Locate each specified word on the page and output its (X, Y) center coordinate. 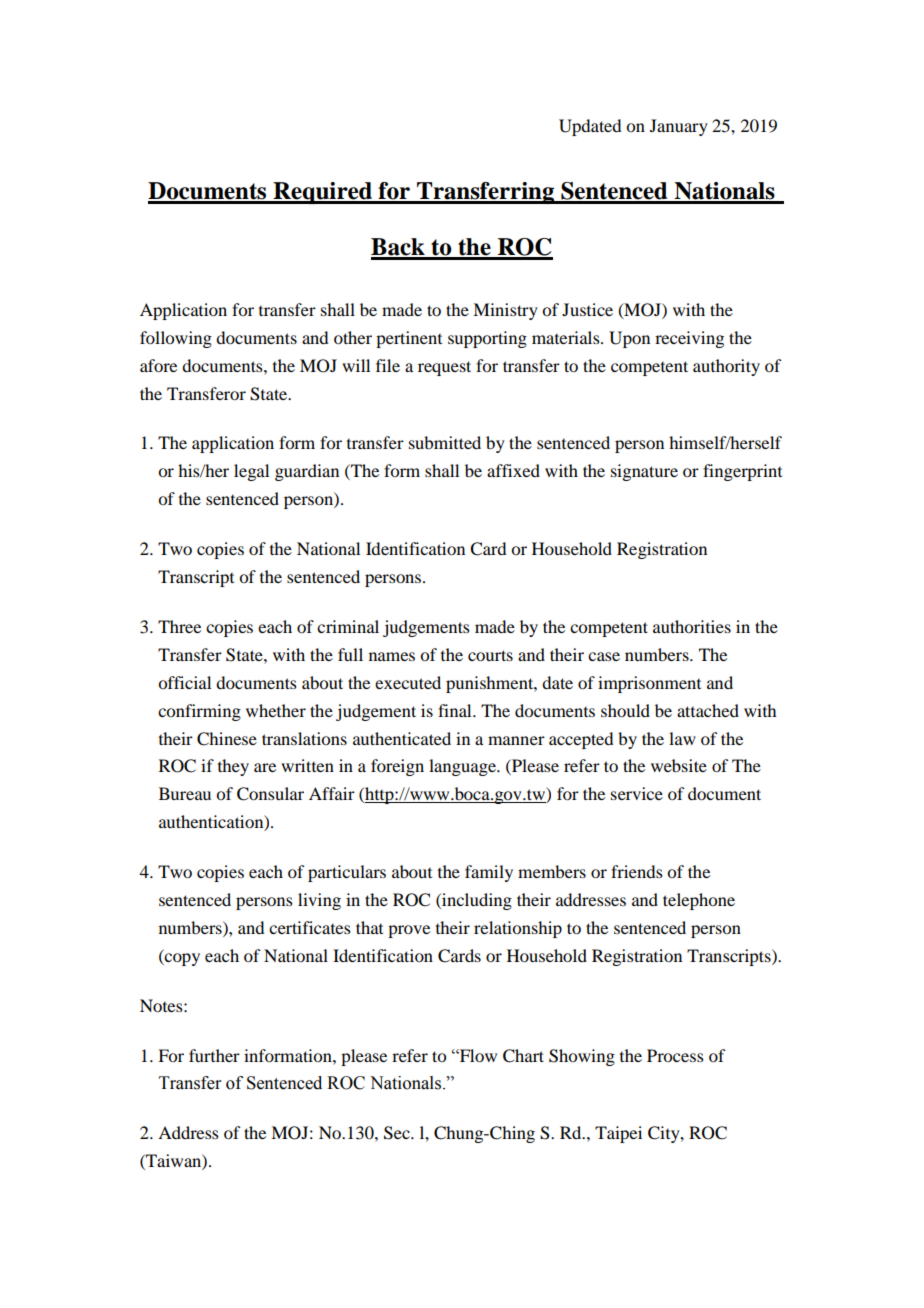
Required (322, 193)
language (463, 767)
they (233, 767)
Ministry (505, 311)
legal (251, 472)
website (679, 765)
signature (644, 472)
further (214, 1055)
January (679, 127)
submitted (445, 442)
